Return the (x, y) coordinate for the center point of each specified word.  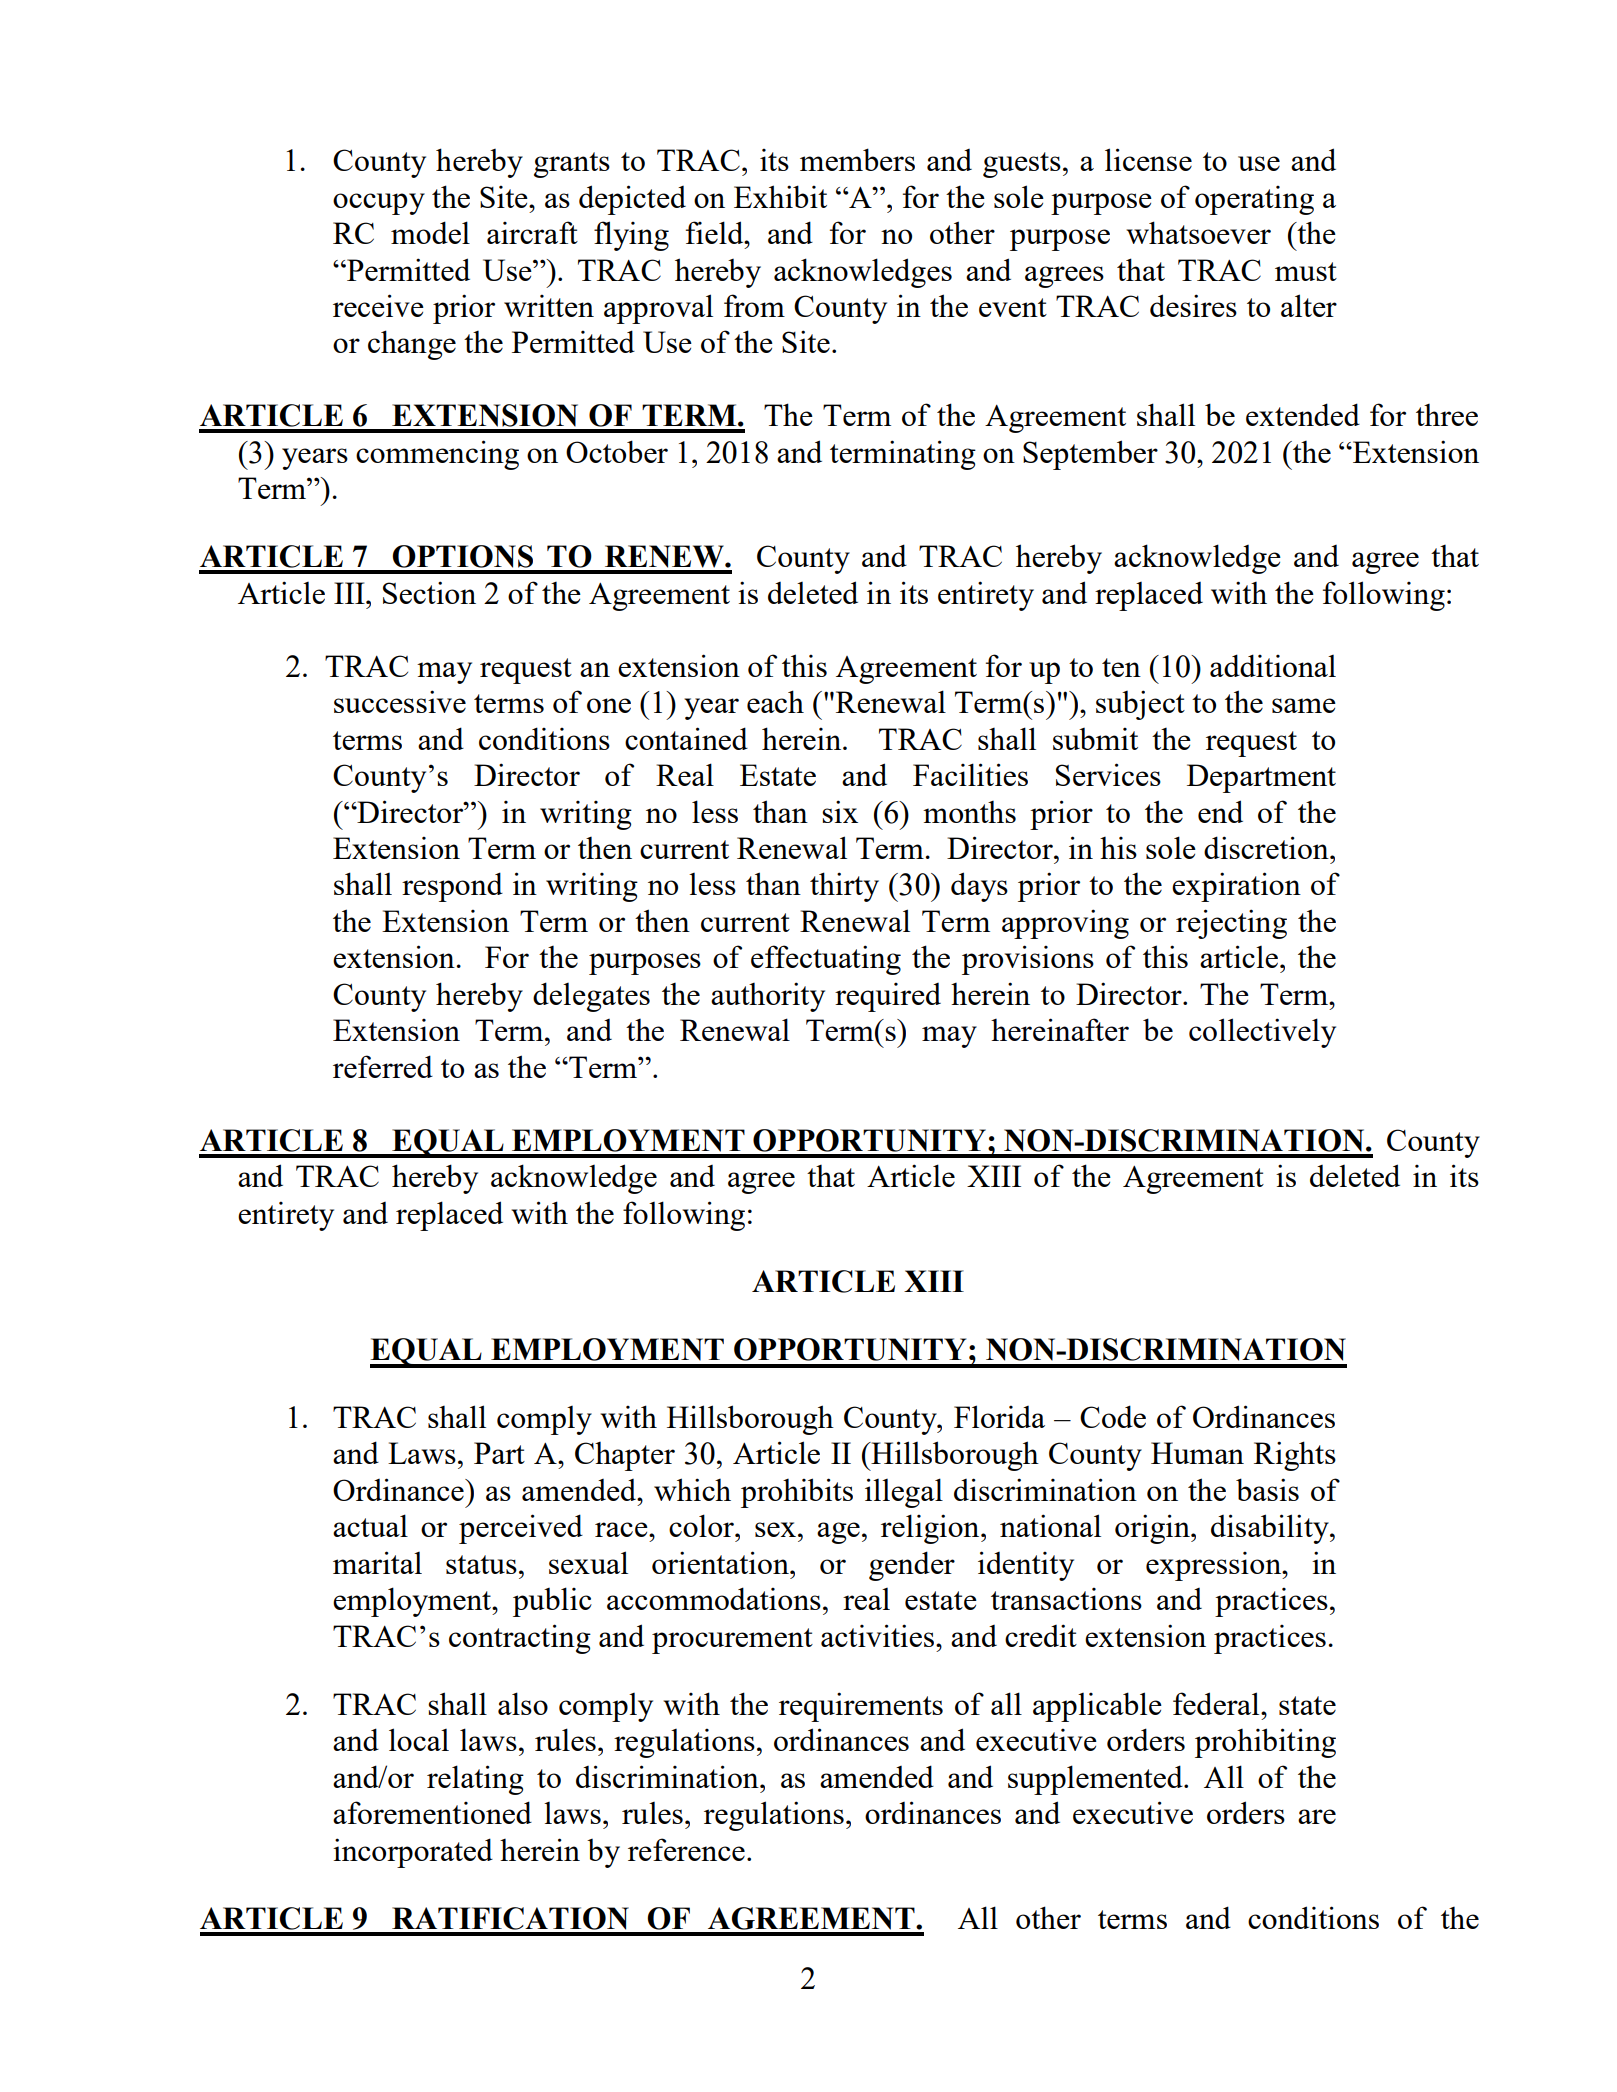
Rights (1295, 1456)
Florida (999, 1416)
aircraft (532, 232)
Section (429, 592)
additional (1273, 665)
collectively (1262, 1033)
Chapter (625, 1456)
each (775, 701)
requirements (861, 1707)
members (857, 159)
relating (475, 1780)
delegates (591, 997)
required (888, 997)
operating (1254, 200)
